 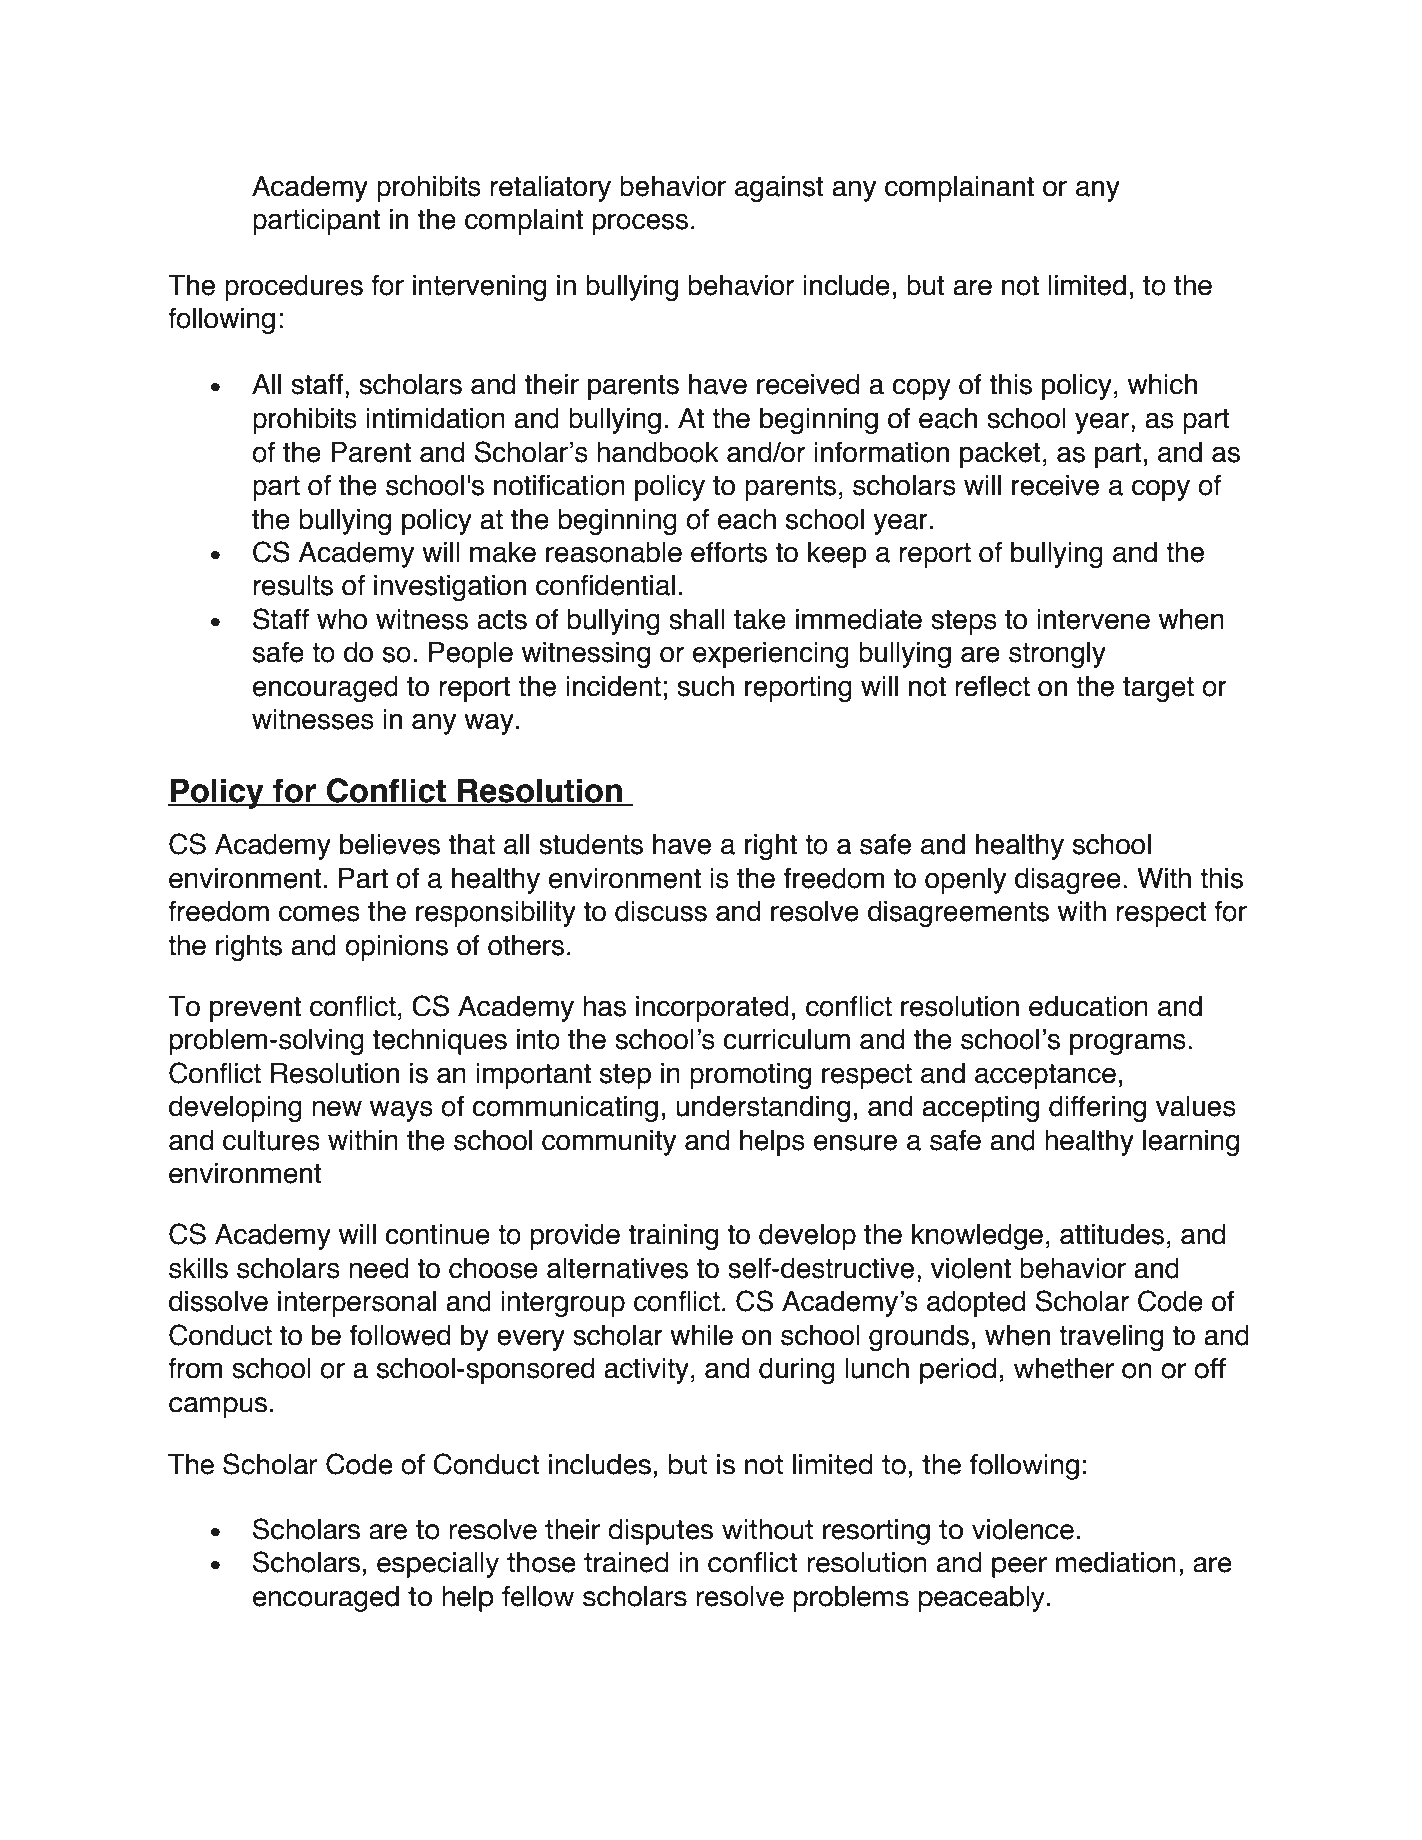 What do you see at coordinates (1093, 619) in the screenshot?
I see `intervene` at bounding box center [1093, 619].
